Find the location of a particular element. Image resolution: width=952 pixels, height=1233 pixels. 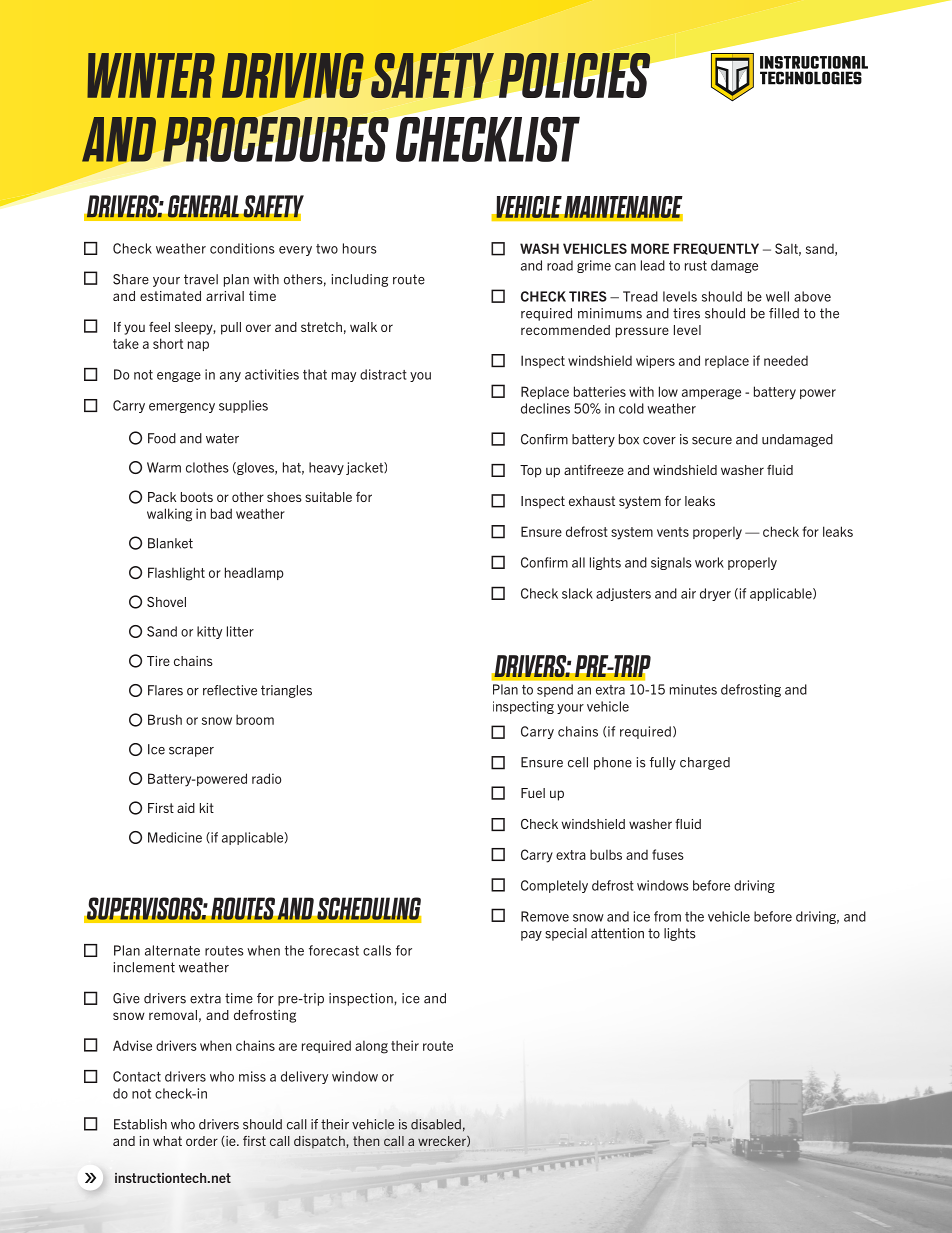

fuses is located at coordinates (668, 854).
